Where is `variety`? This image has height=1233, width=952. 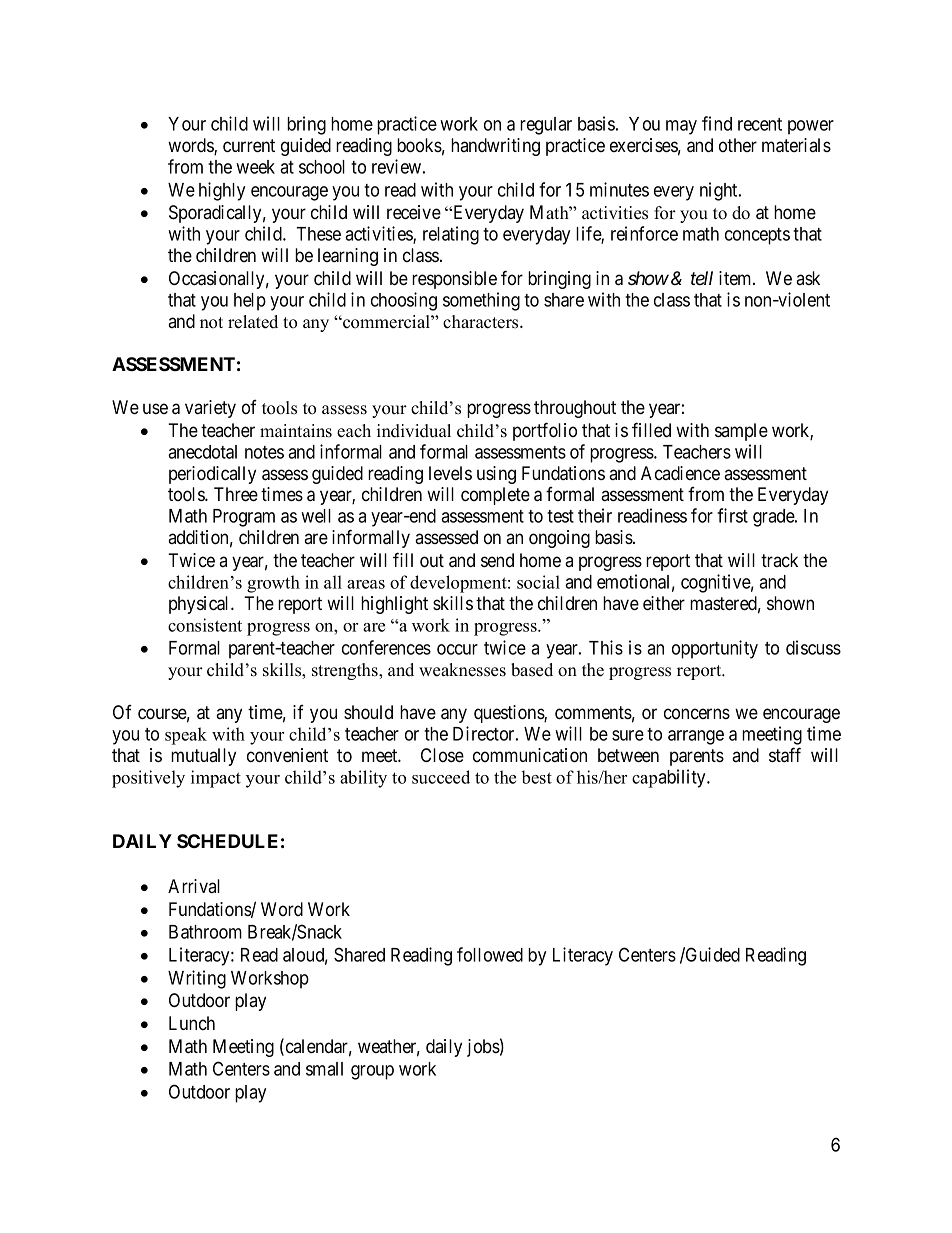
variety is located at coordinates (210, 409).
